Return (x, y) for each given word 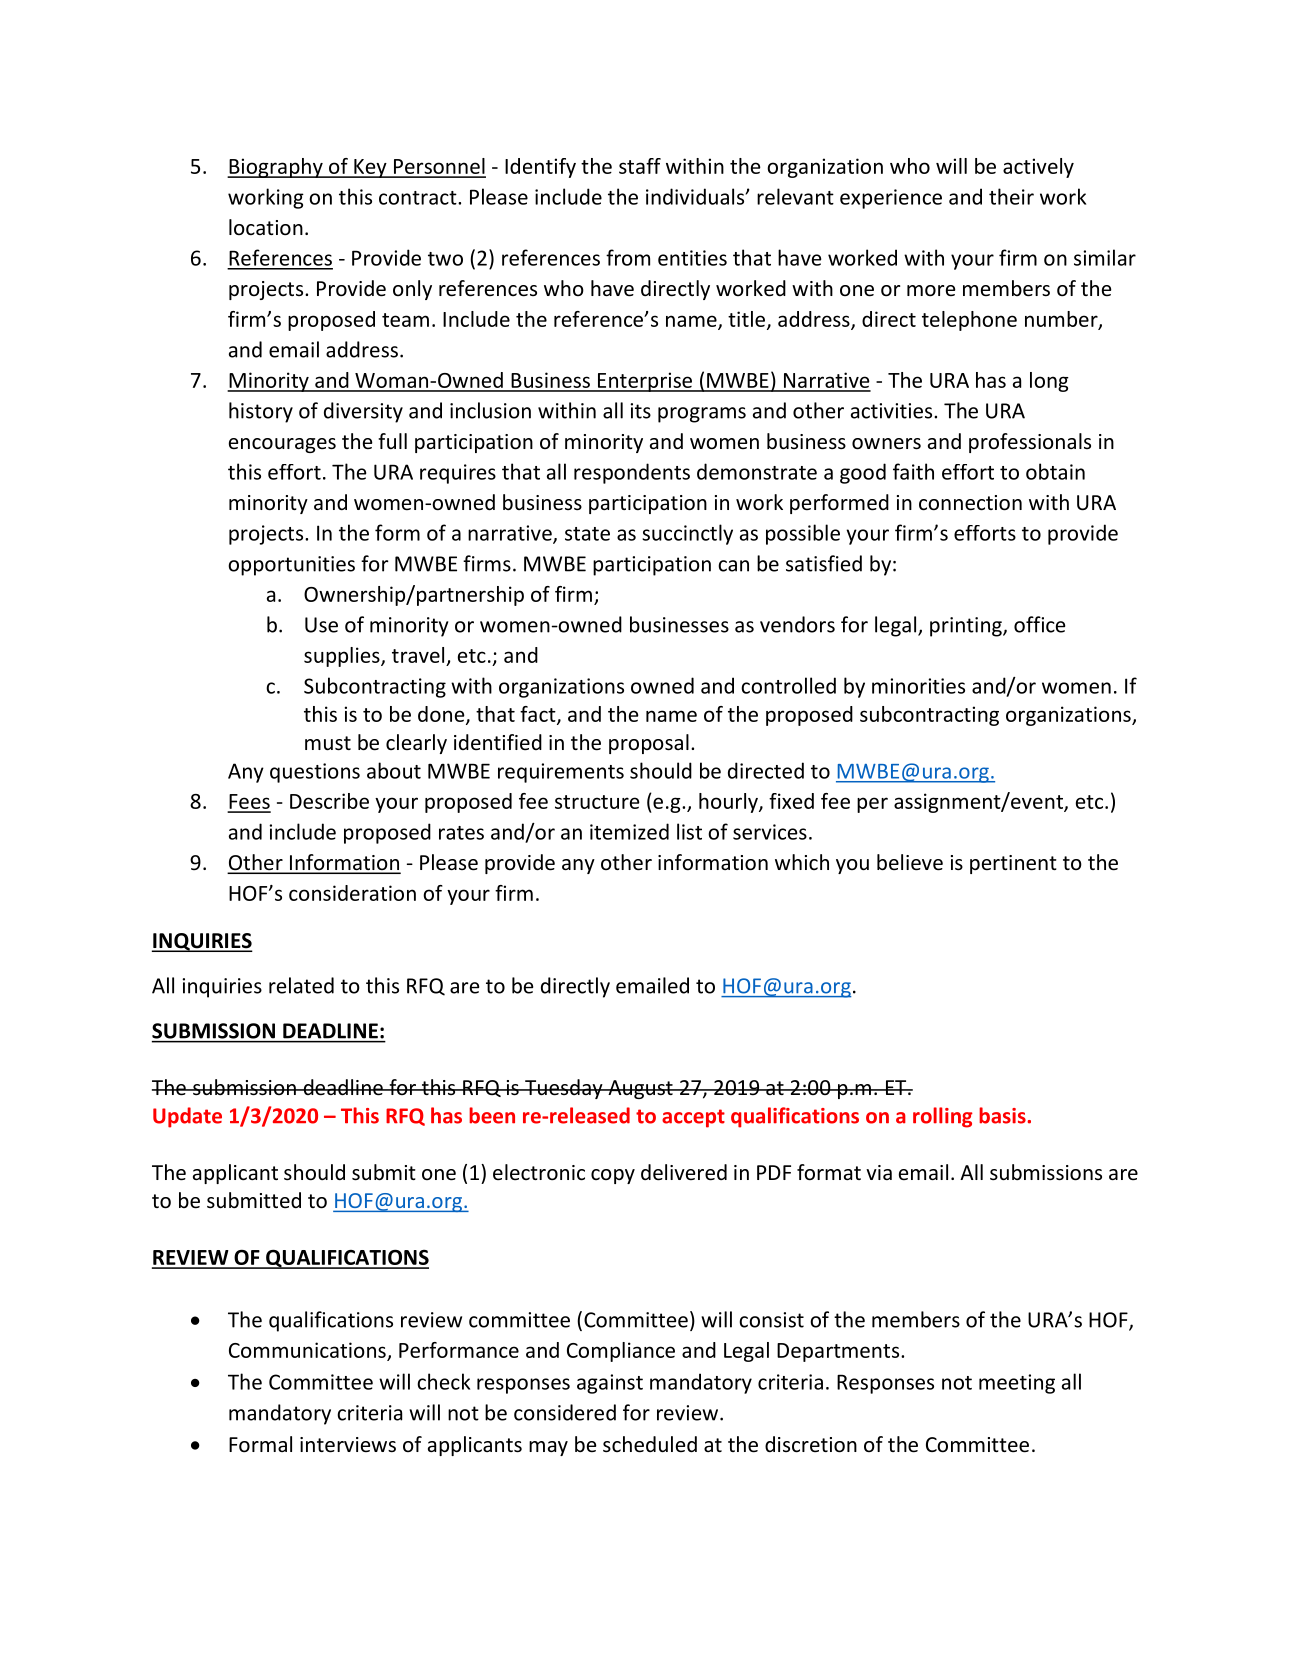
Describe (329, 801)
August (640, 1089)
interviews (348, 1445)
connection (970, 503)
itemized (629, 831)
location (266, 227)
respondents (632, 473)
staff (640, 166)
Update (187, 1117)
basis (1003, 1115)
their (1011, 196)
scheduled (650, 1444)
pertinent (1013, 864)
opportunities (291, 566)
